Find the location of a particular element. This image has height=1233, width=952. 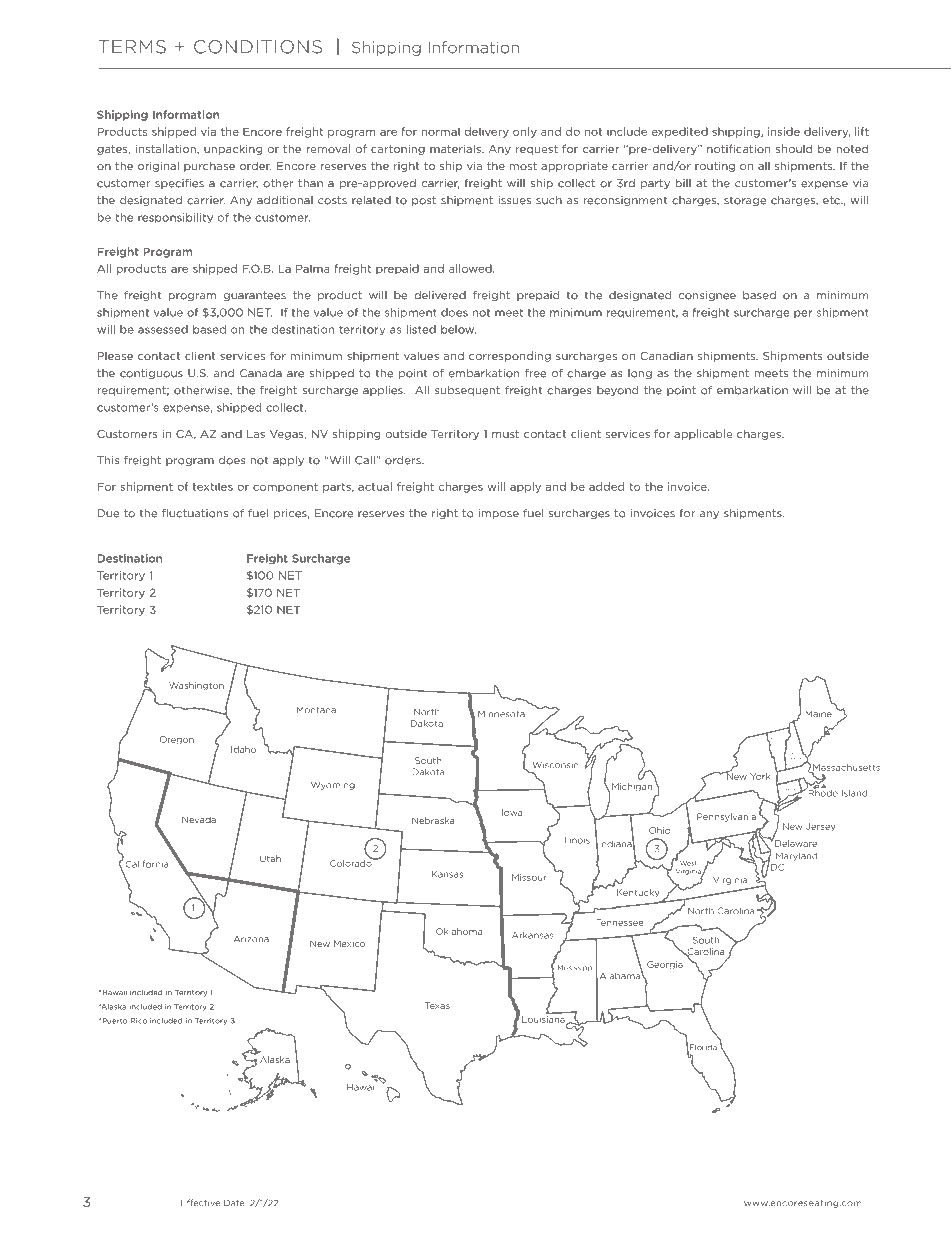

Minnesota is located at coordinates (501, 714).
